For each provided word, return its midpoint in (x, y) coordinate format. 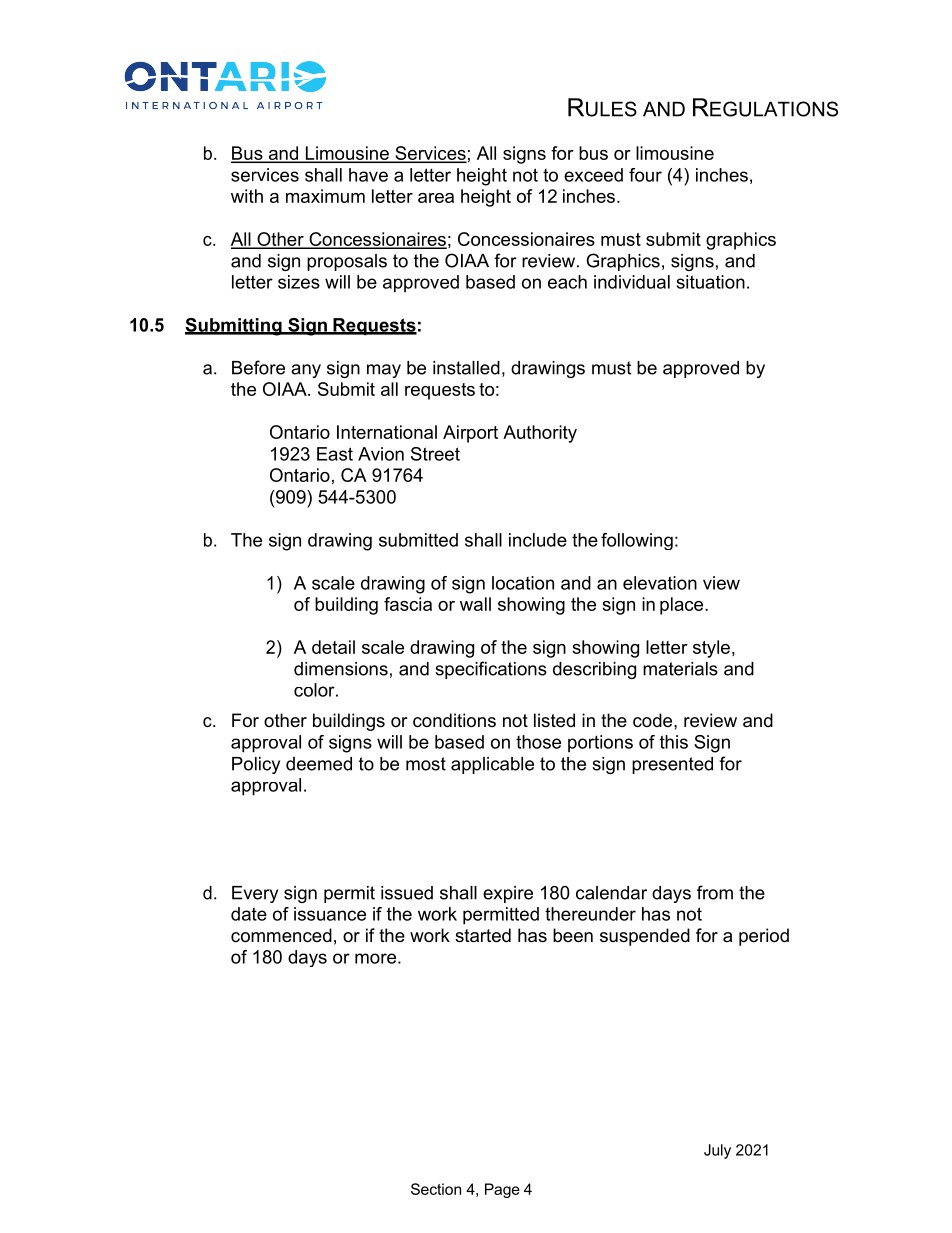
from (715, 892)
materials (680, 669)
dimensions (341, 669)
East (335, 454)
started (483, 935)
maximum (325, 196)
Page (502, 1190)
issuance (330, 914)
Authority (540, 434)
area (436, 198)
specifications (491, 670)
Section (436, 1189)
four (645, 175)
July (717, 1151)
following (637, 541)
